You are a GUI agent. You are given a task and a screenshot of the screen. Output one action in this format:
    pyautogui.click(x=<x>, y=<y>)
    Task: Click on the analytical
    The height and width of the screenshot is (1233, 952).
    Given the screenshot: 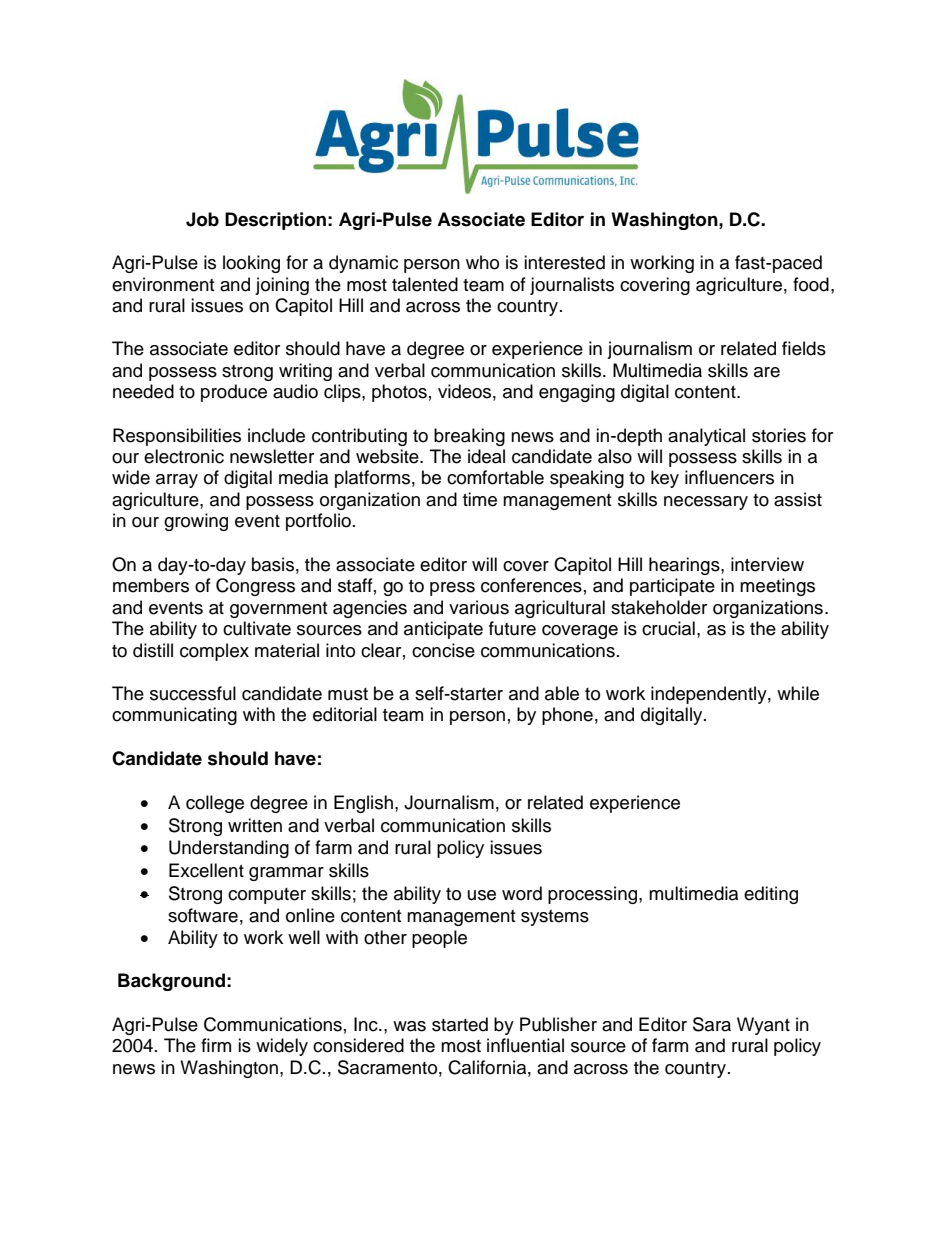 What is the action you would take?
    pyautogui.click(x=706, y=437)
